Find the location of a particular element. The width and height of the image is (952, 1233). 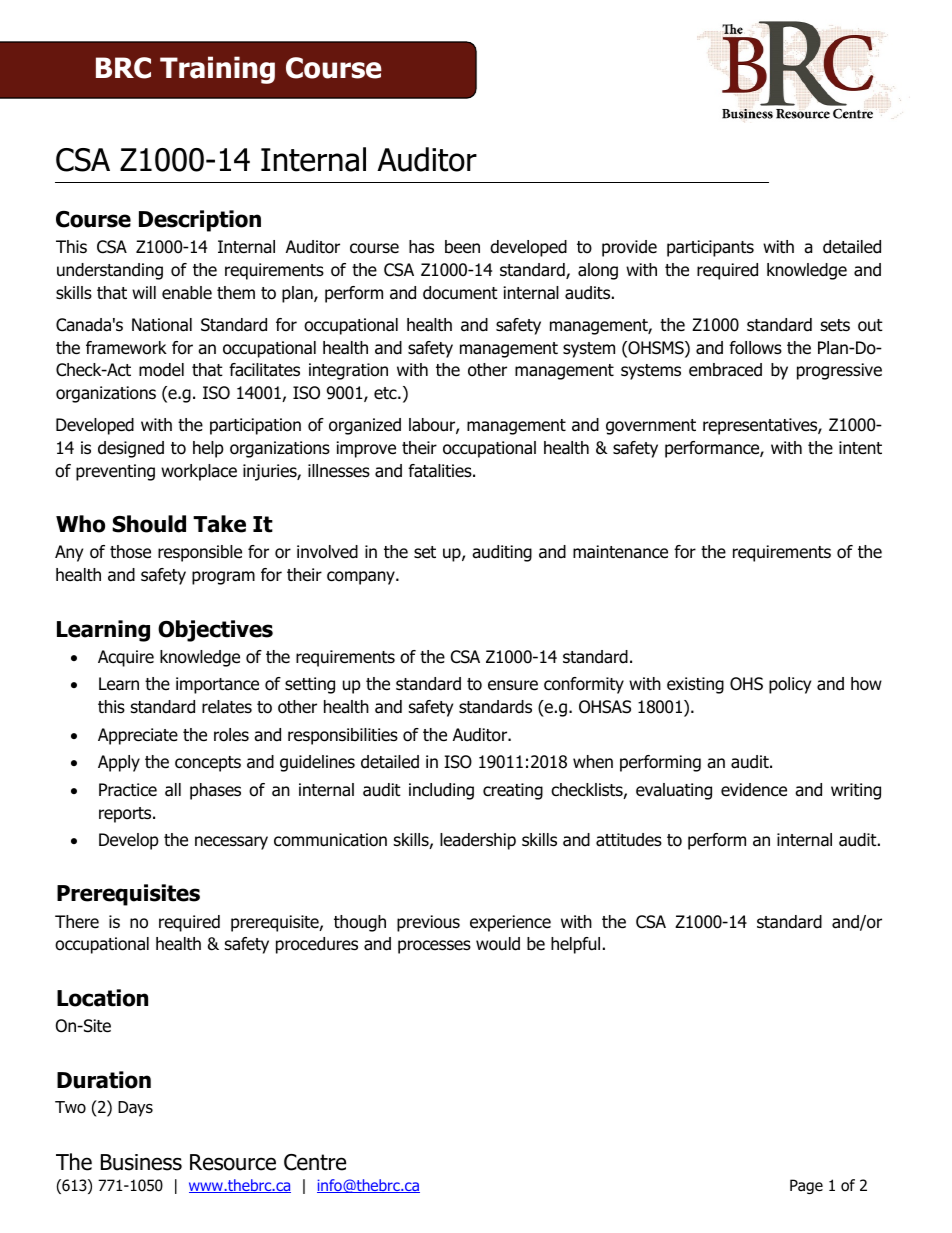

ensure is located at coordinates (513, 685).
